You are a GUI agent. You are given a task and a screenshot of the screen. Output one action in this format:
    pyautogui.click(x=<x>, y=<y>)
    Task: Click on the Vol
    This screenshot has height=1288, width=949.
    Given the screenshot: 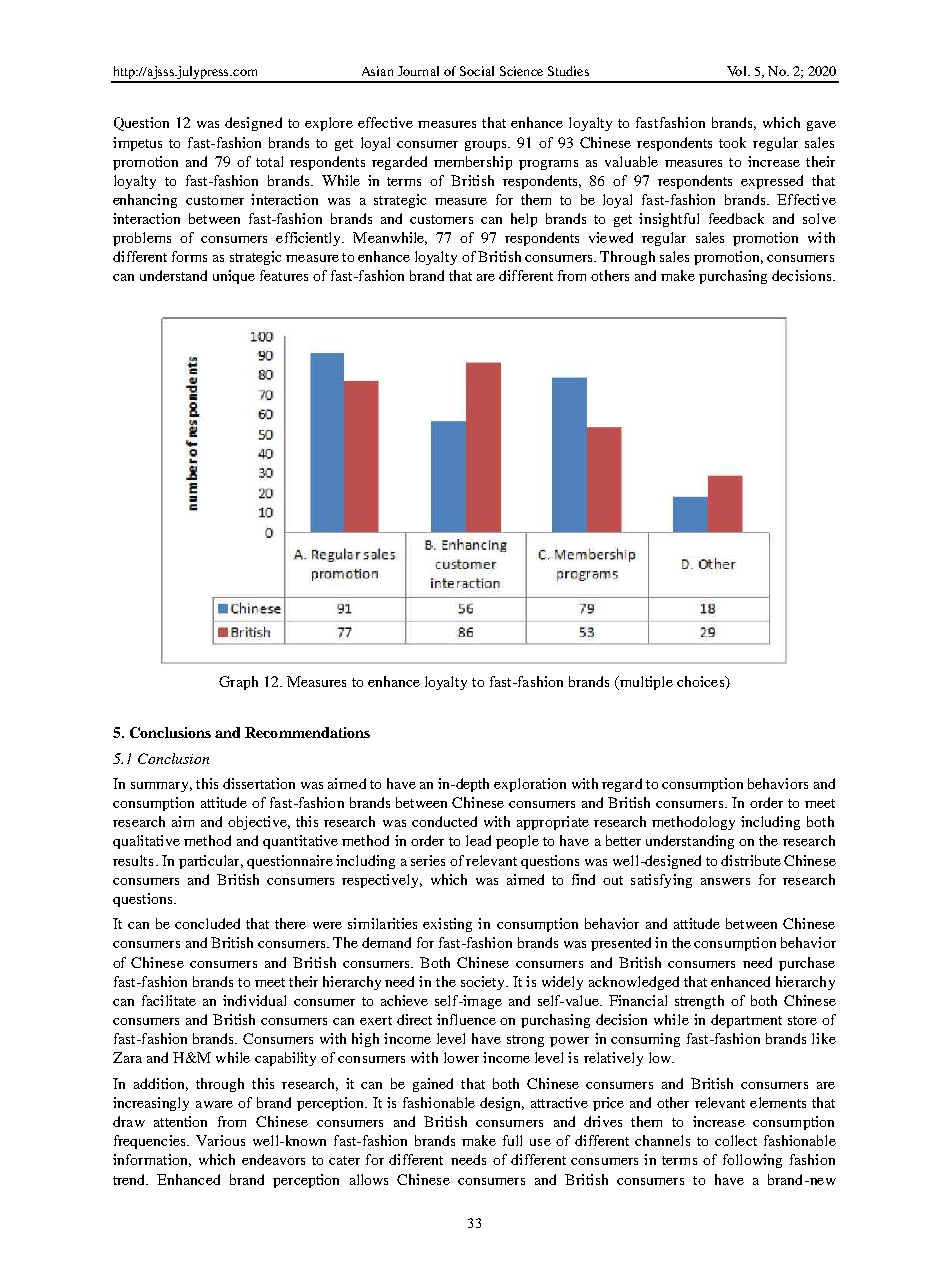 What is the action you would take?
    pyautogui.click(x=738, y=71)
